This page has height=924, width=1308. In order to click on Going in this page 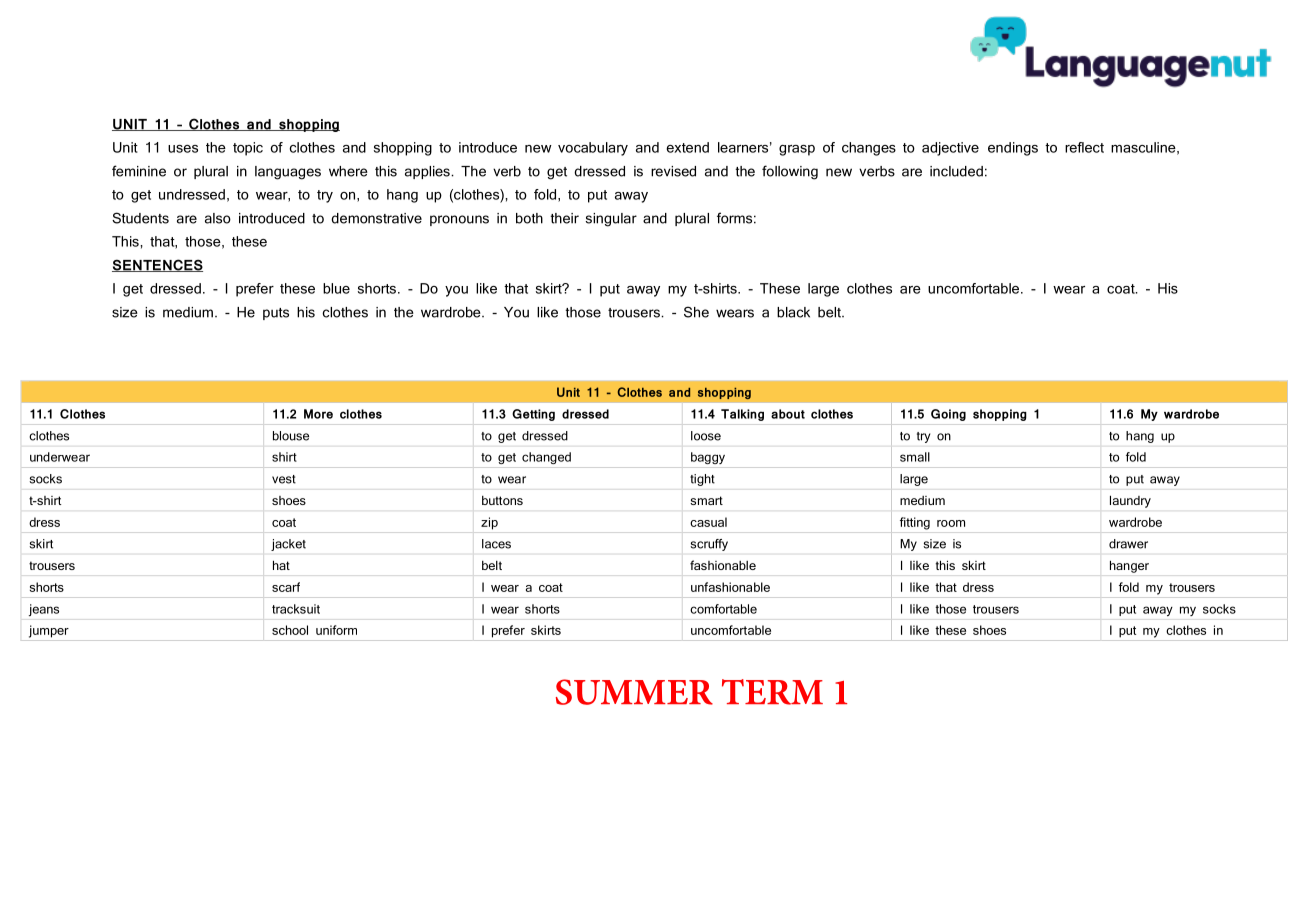, I will do `click(948, 415)`.
